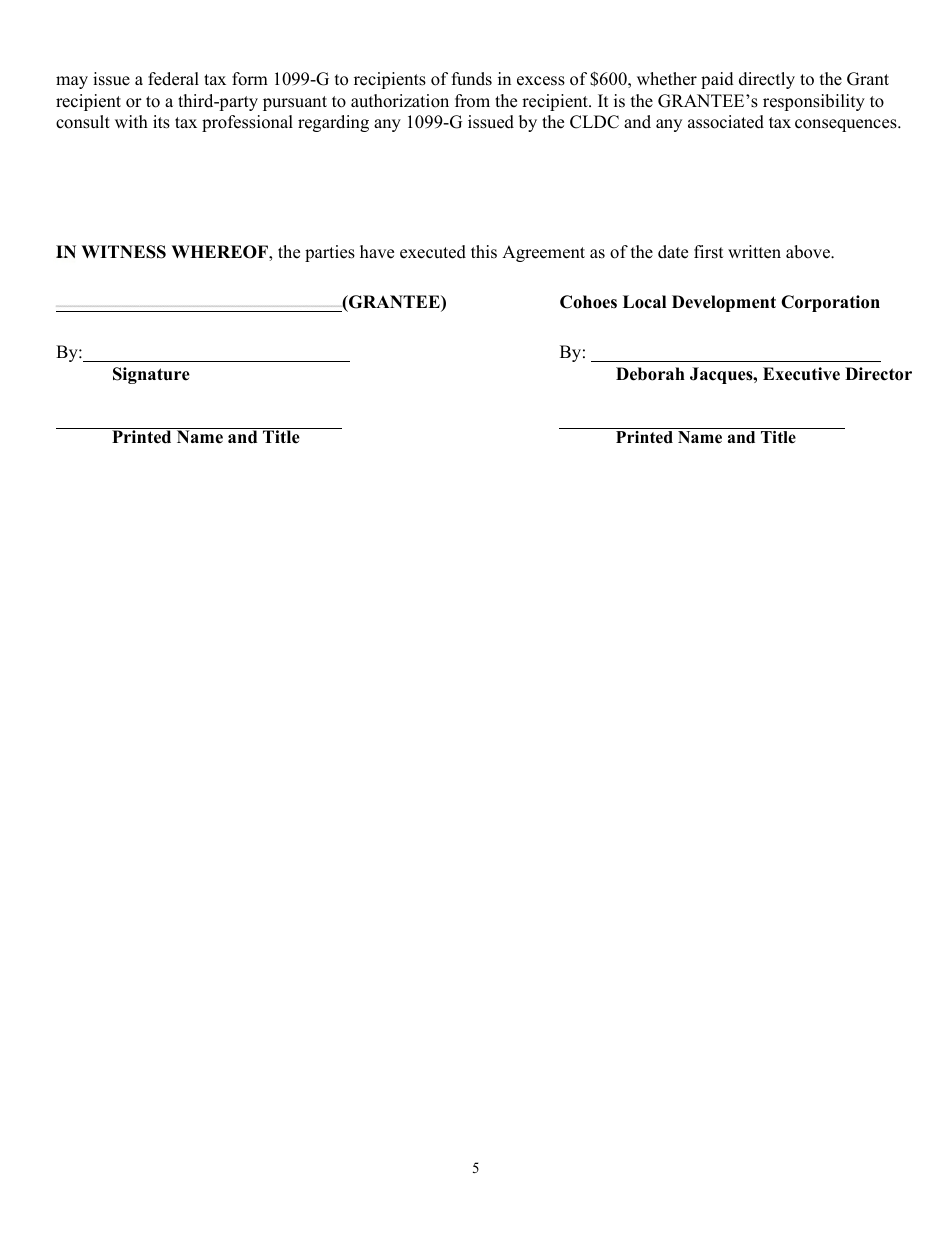 The width and height of the image is (952, 1233). What do you see at coordinates (472, 79) in the image?
I see `funds` at bounding box center [472, 79].
